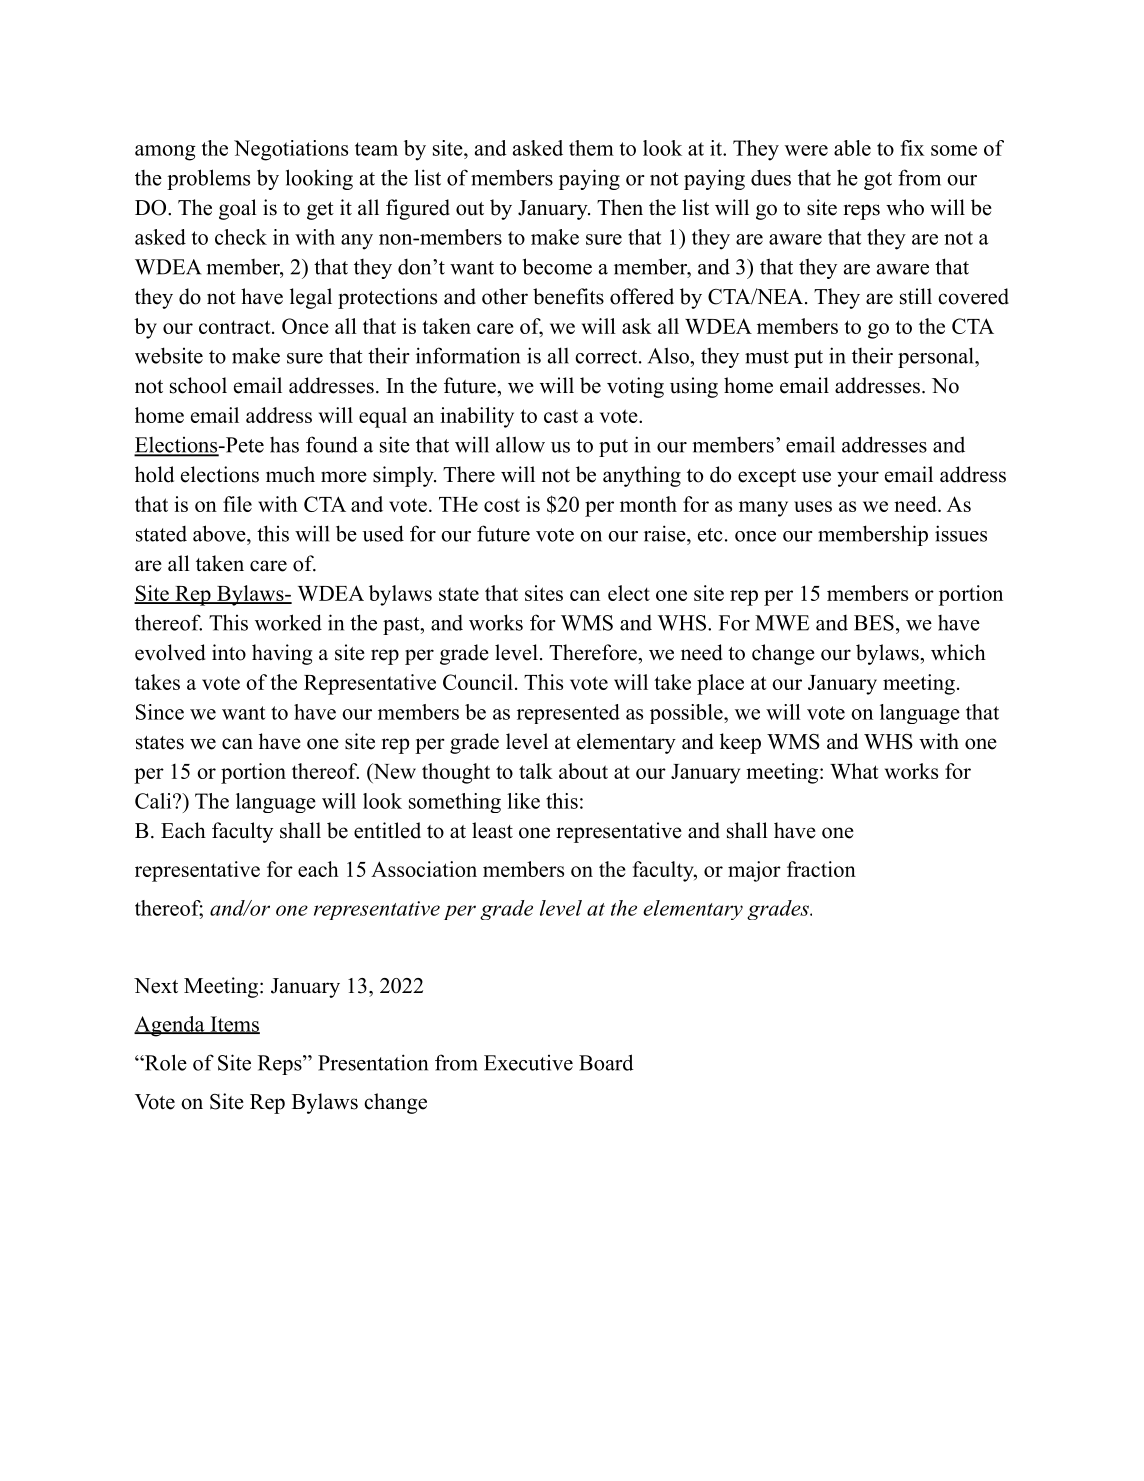  Describe the element at coordinates (852, 148) in the screenshot. I see `able` at that location.
